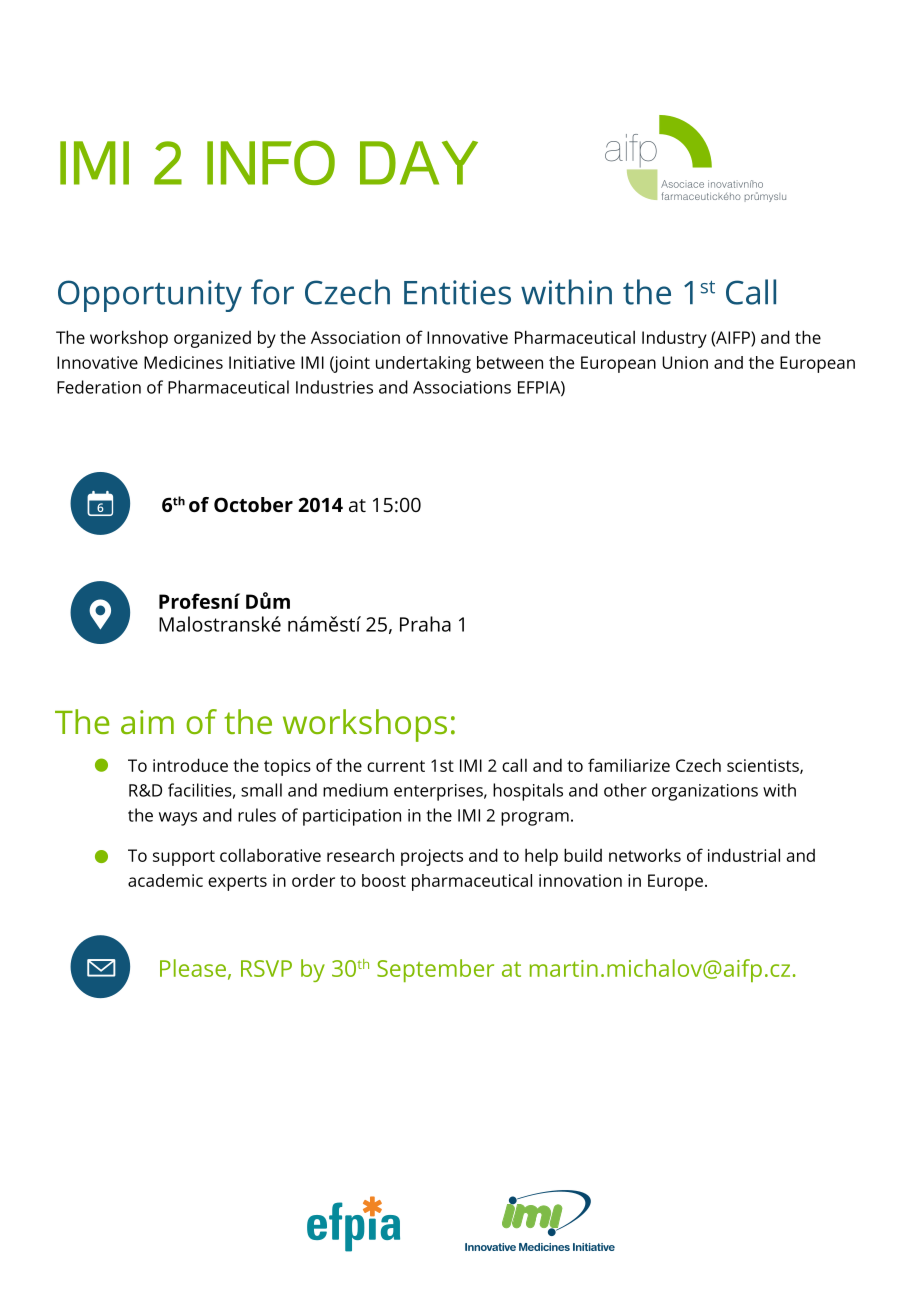 The height and width of the document is (1308, 924). Describe the element at coordinates (419, 163) in the document. I see `DAY` at that location.
